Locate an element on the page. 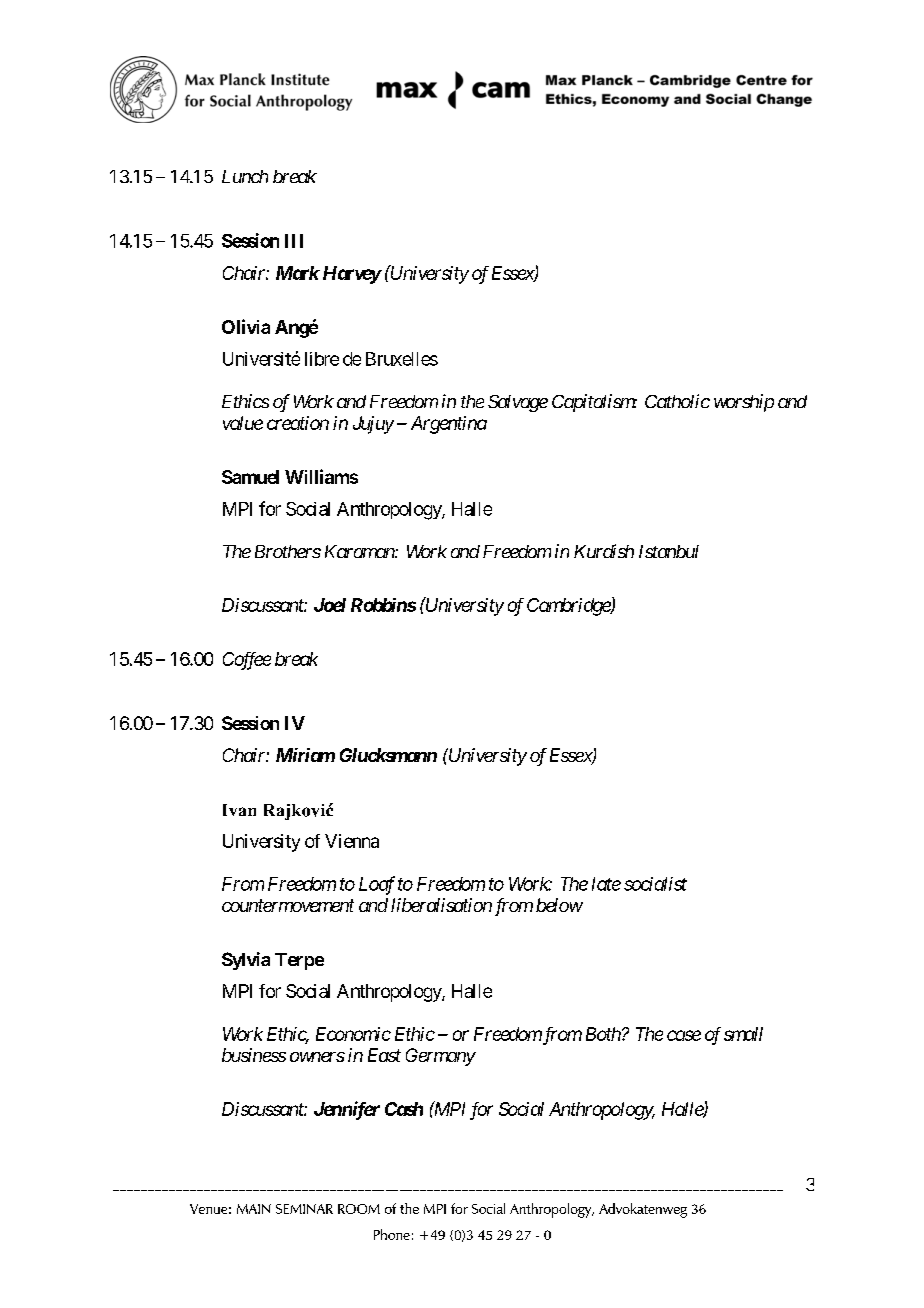 The width and height of the image is (924, 1308). creation is located at coordinates (298, 423).
